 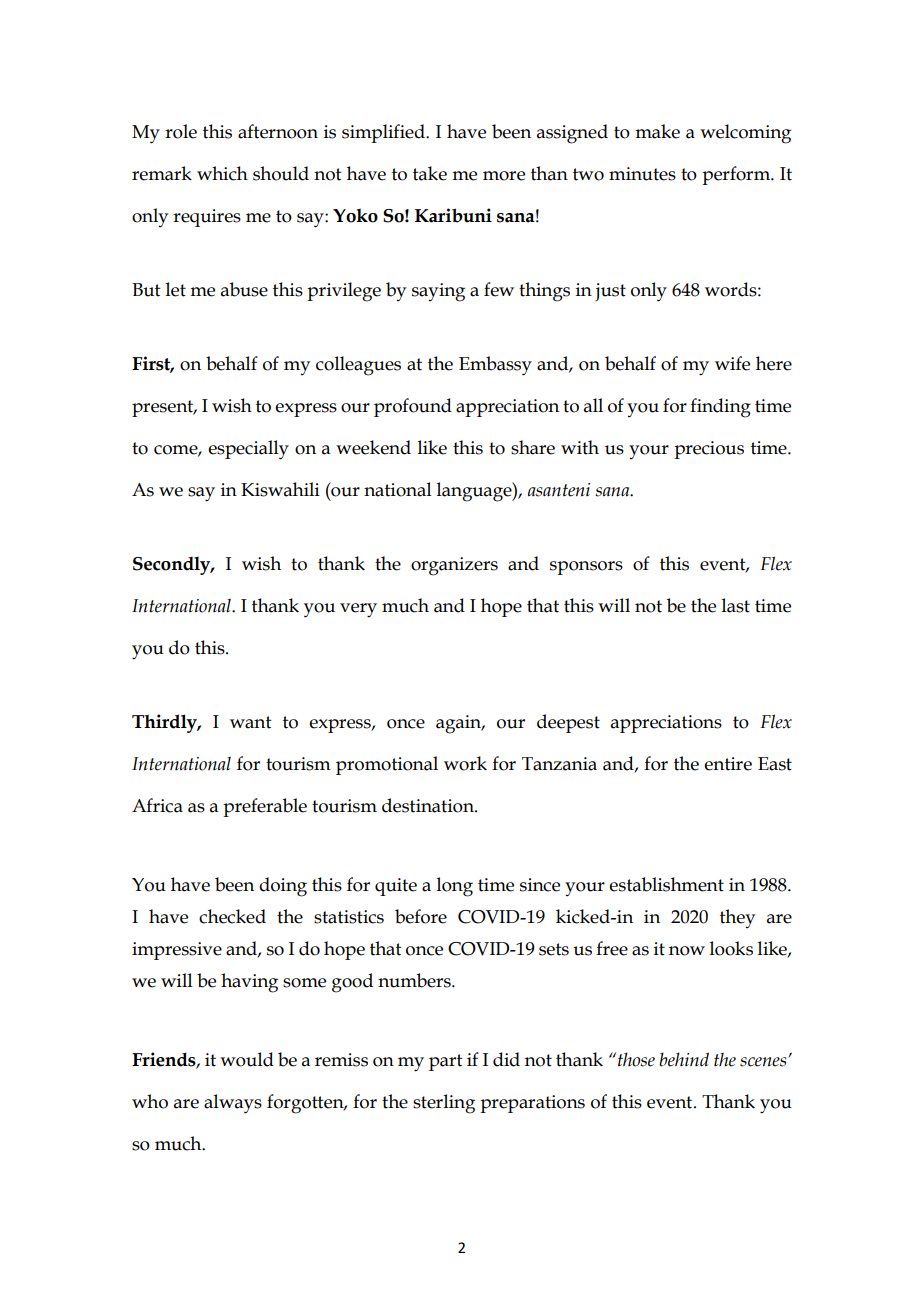 What do you see at coordinates (430, 173) in the screenshot?
I see `take` at bounding box center [430, 173].
